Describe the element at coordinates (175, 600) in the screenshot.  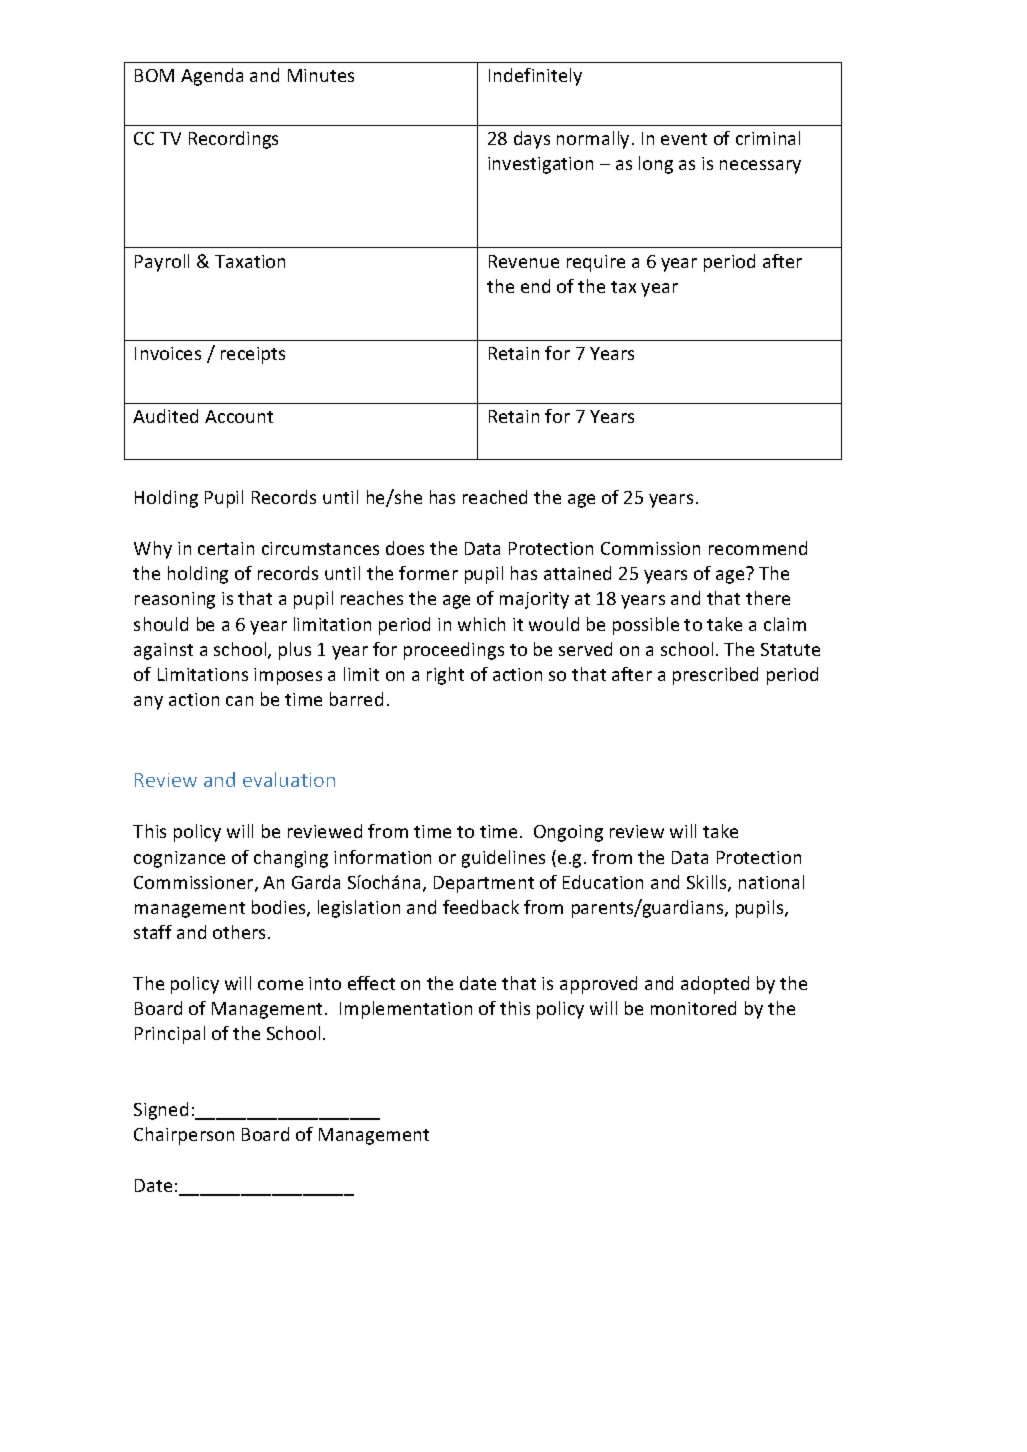
I see `reasoning` at that location.
